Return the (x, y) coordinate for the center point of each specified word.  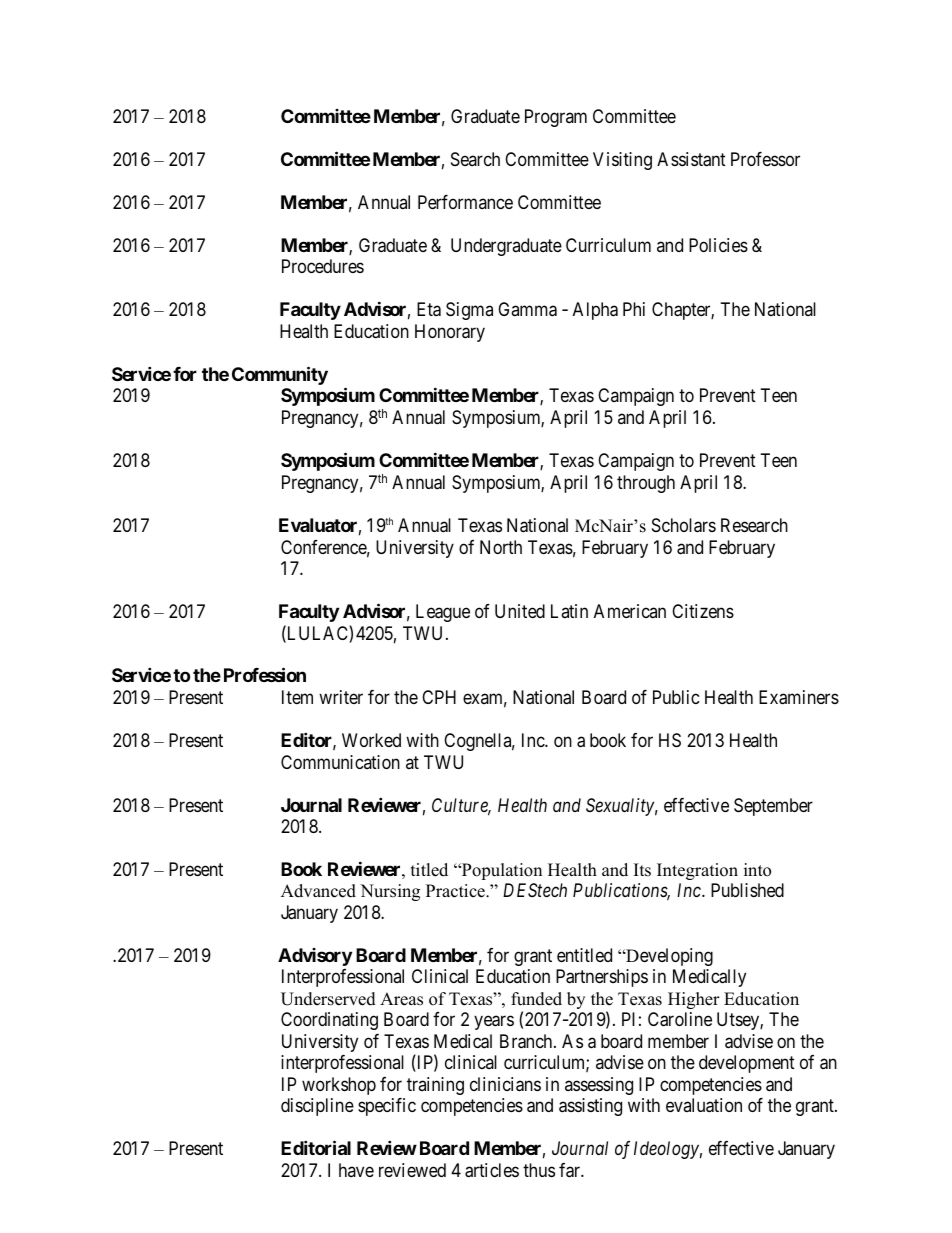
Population (501, 871)
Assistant (691, 159)
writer (341, 697)
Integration (697, 871)
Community (280, 375)
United (520, 611)
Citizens (703, 611)
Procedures (323, 266)
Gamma (527, 309)
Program (556, 118)
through (646, 484)
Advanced (318, 891)
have (356, 1170)
